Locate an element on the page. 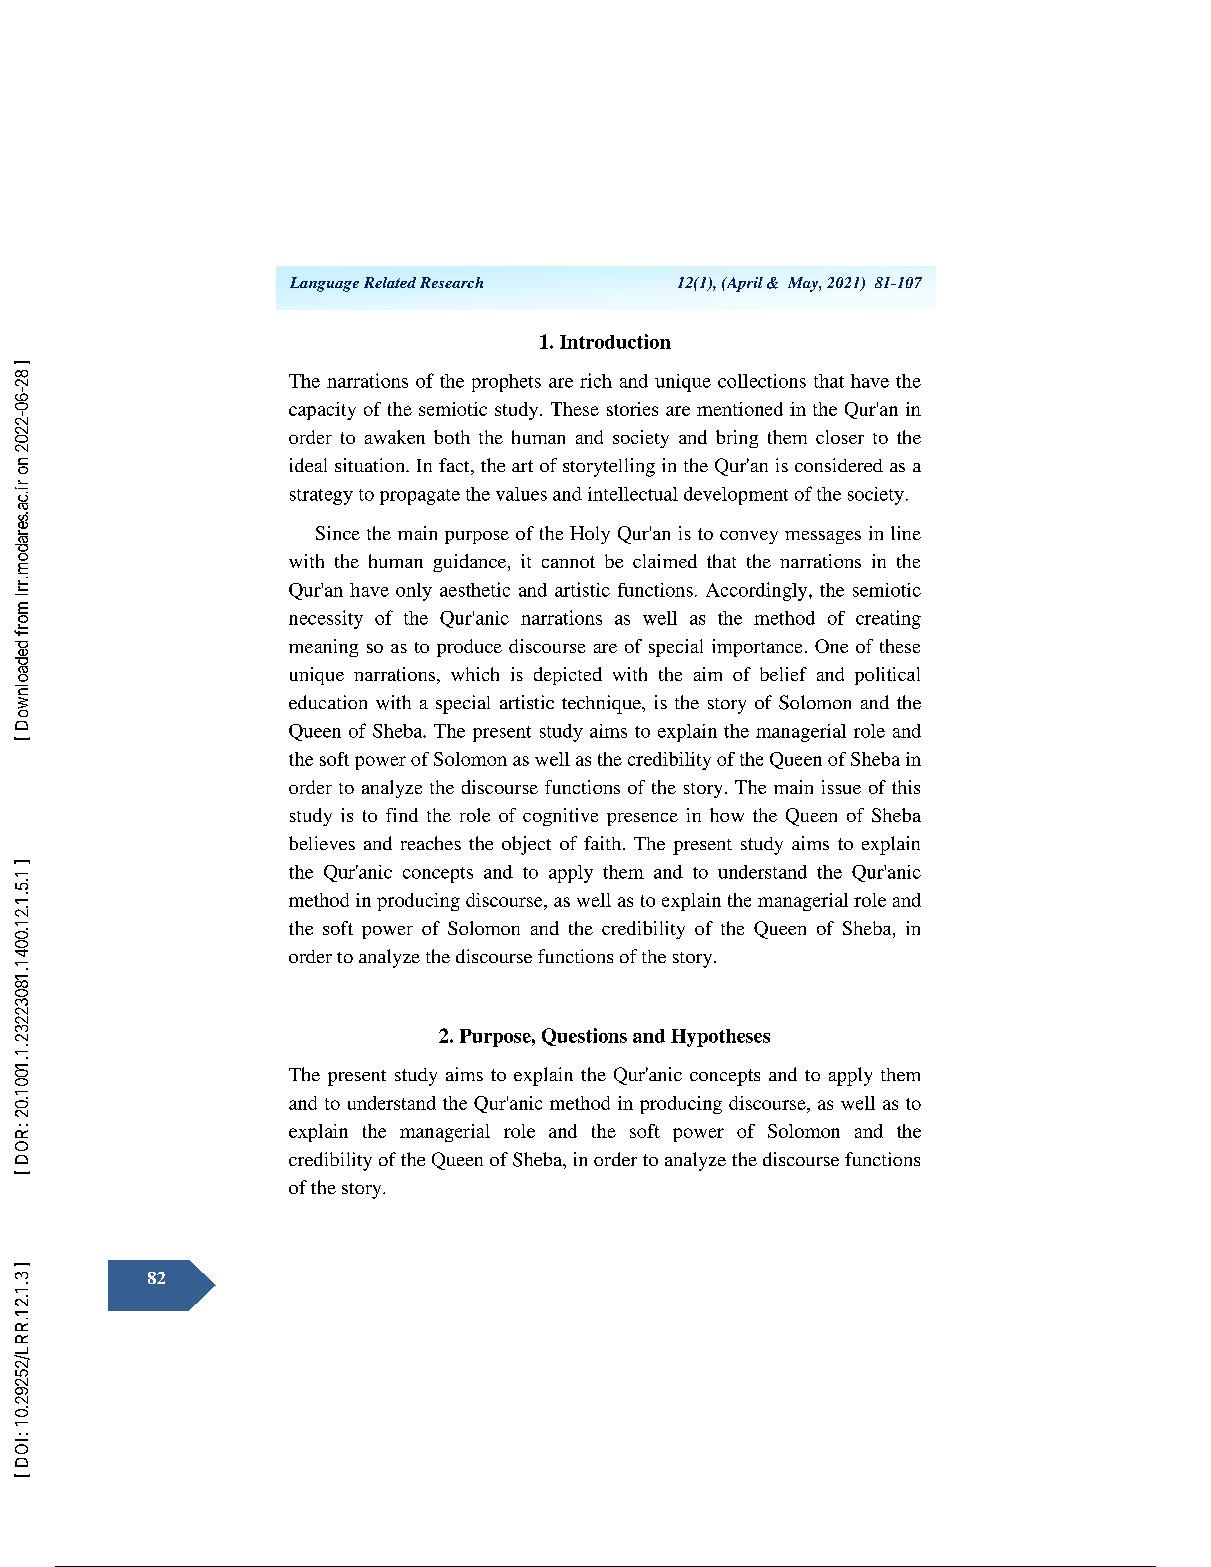  faith is located at coordinates (604, 843).
